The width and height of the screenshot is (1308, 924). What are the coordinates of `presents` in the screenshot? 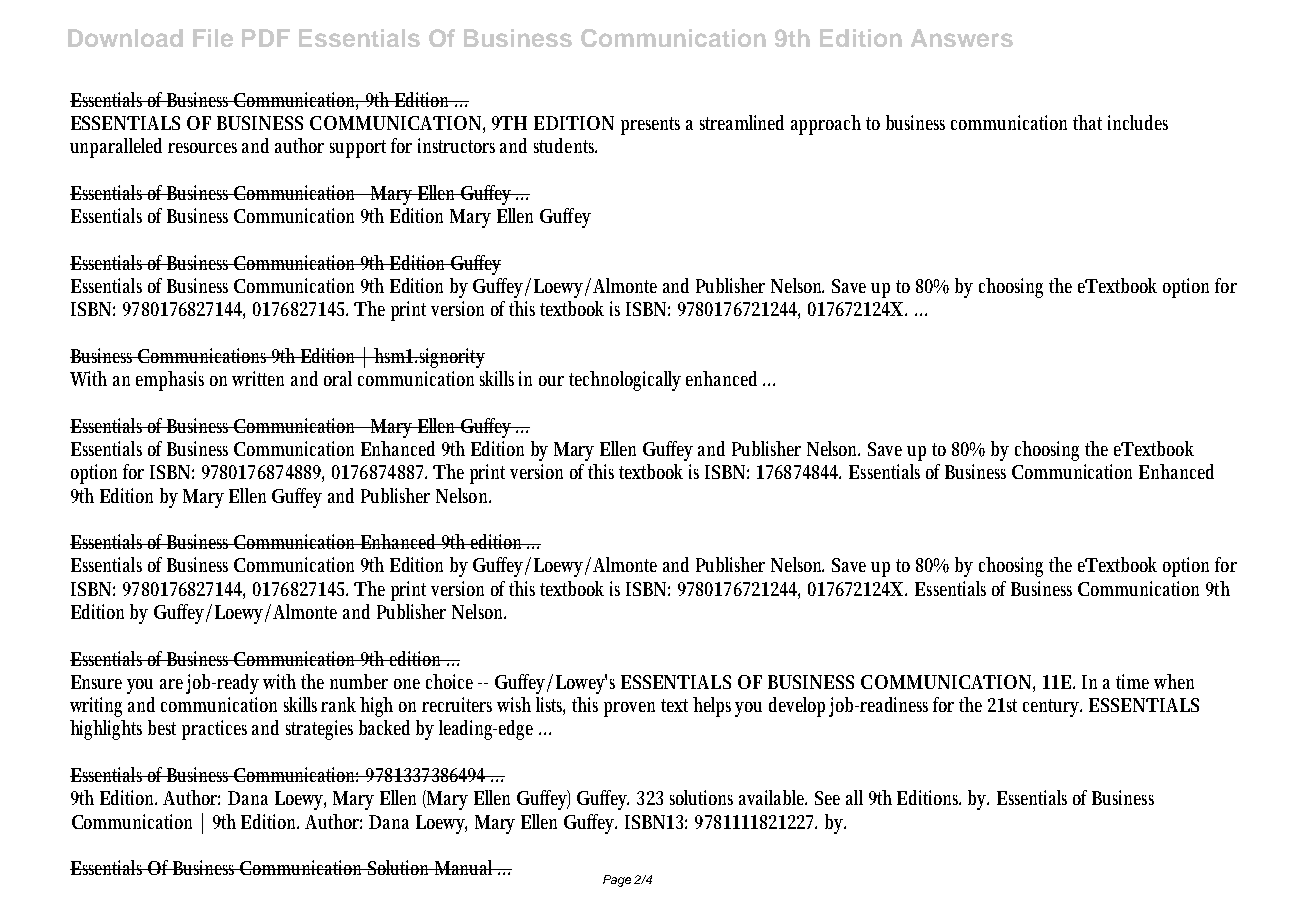 It's located at (650, 126).
